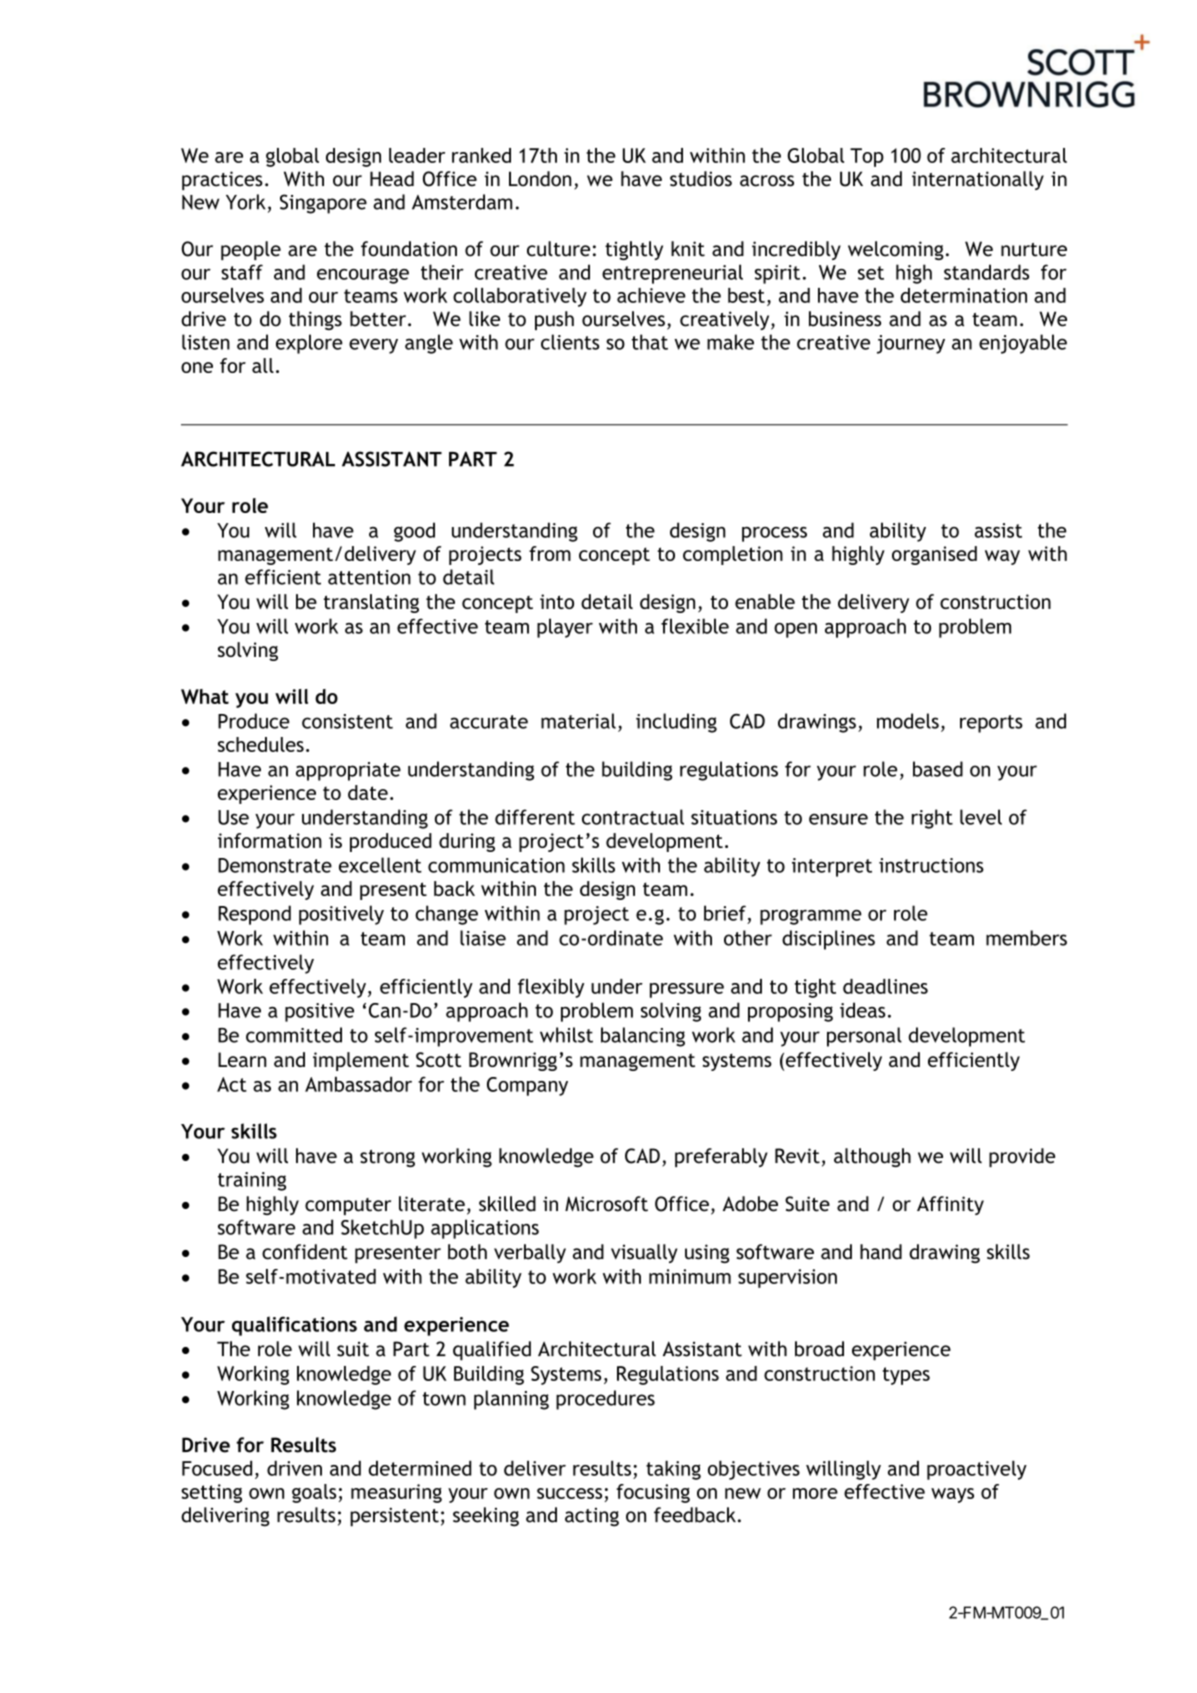  Describe the element at coordinates (323, 204) in the image. I see `Singapore` at that location.
